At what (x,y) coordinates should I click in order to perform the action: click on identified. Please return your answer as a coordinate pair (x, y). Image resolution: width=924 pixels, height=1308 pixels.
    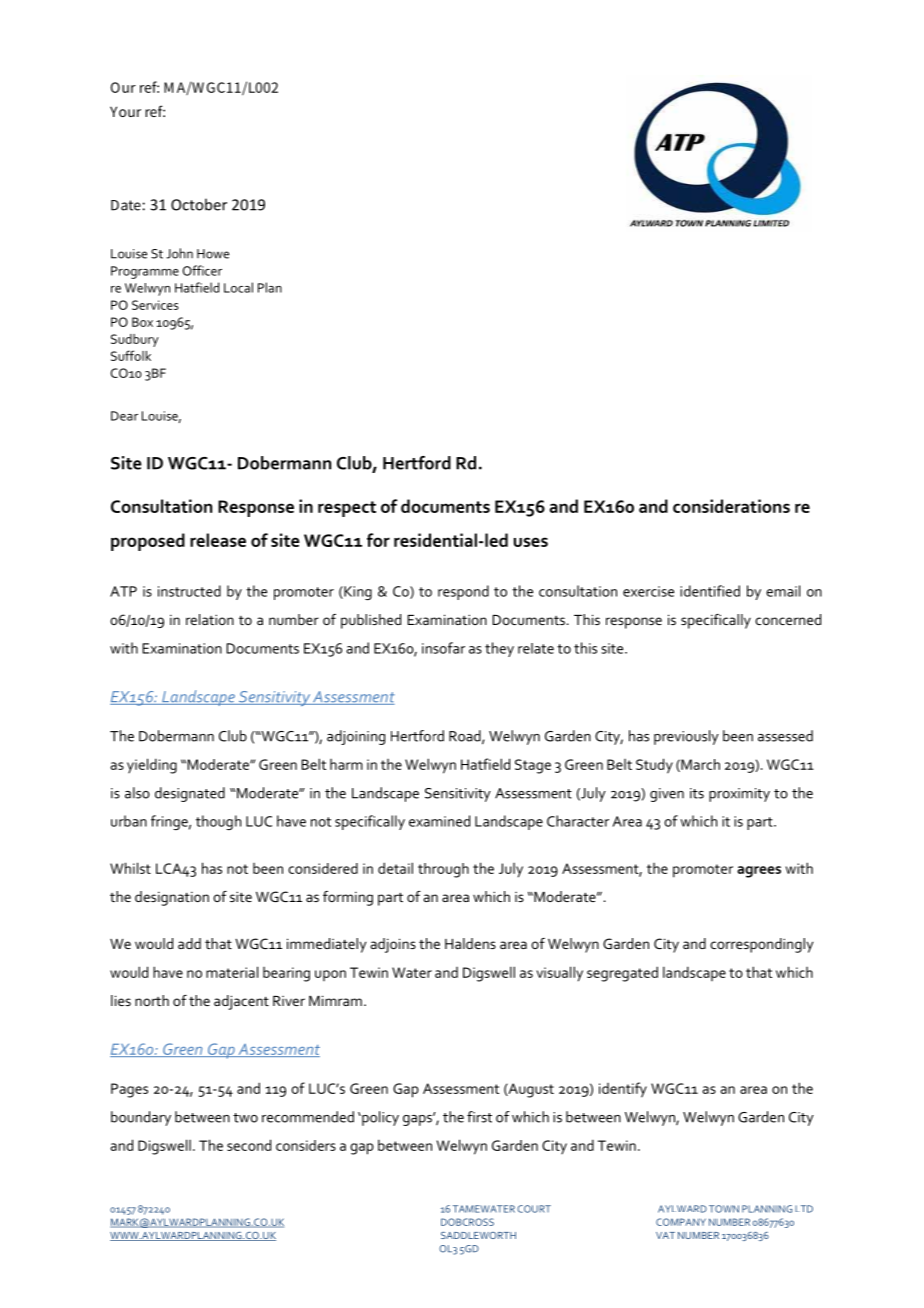
    Looking at the image, I should click on (710, 591).
